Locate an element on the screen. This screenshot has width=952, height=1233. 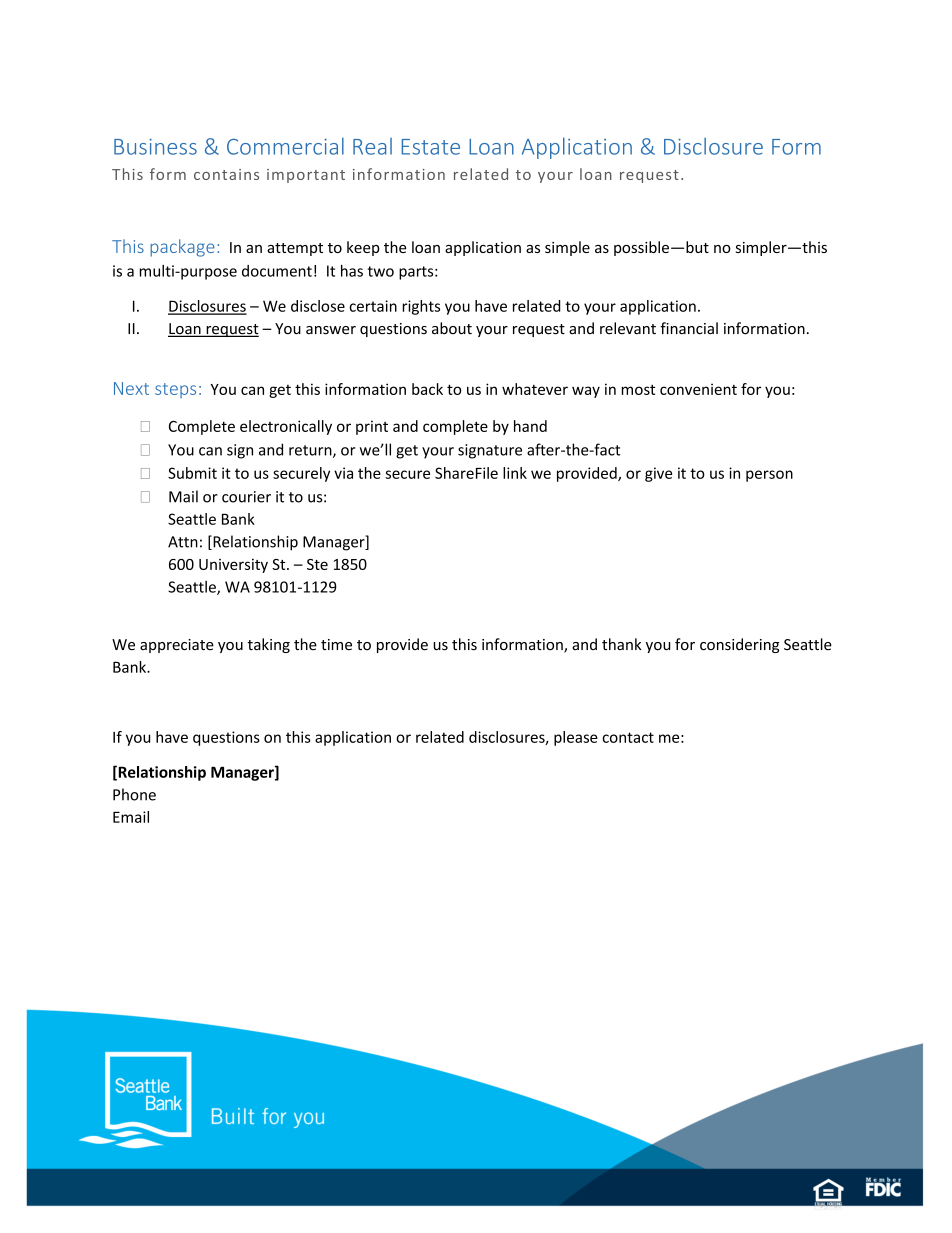
convenient is located at coordinates (698, 389).
